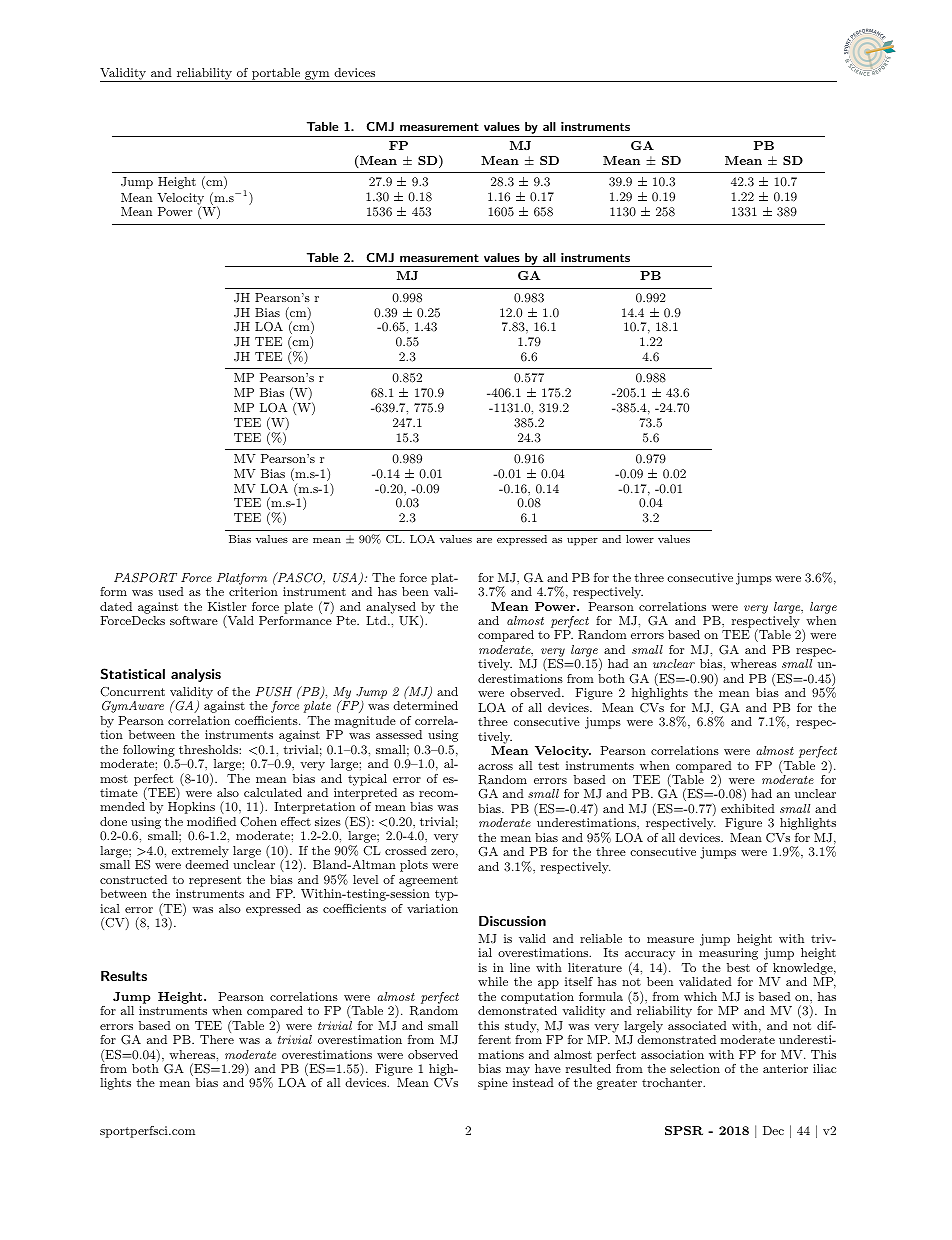  What do you see at coordinates (785, 1068) in the screenshot?
I see `anterior` at bounding box center [785, 1068].
